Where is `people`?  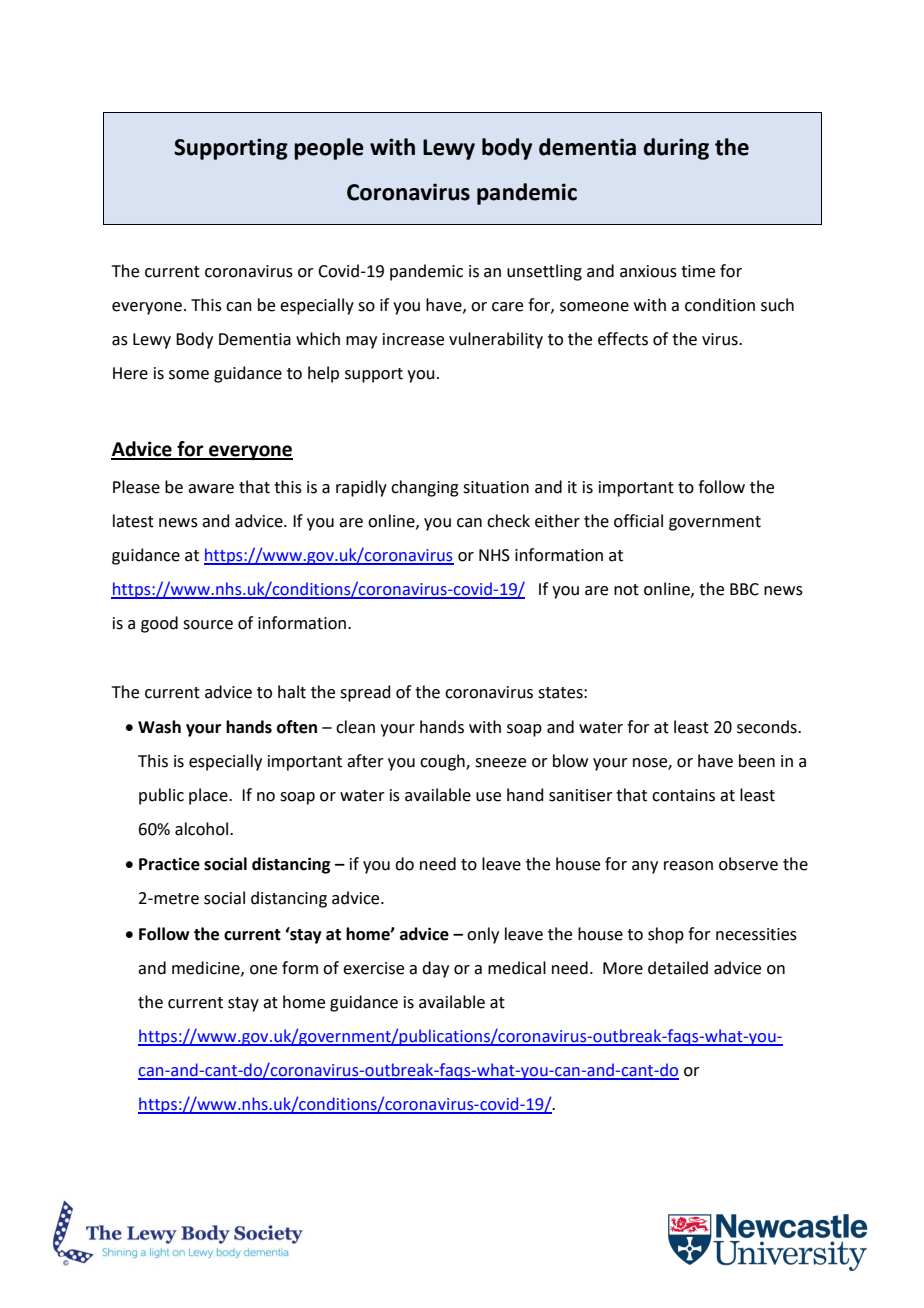 people is located at coordinates (329, 149).
